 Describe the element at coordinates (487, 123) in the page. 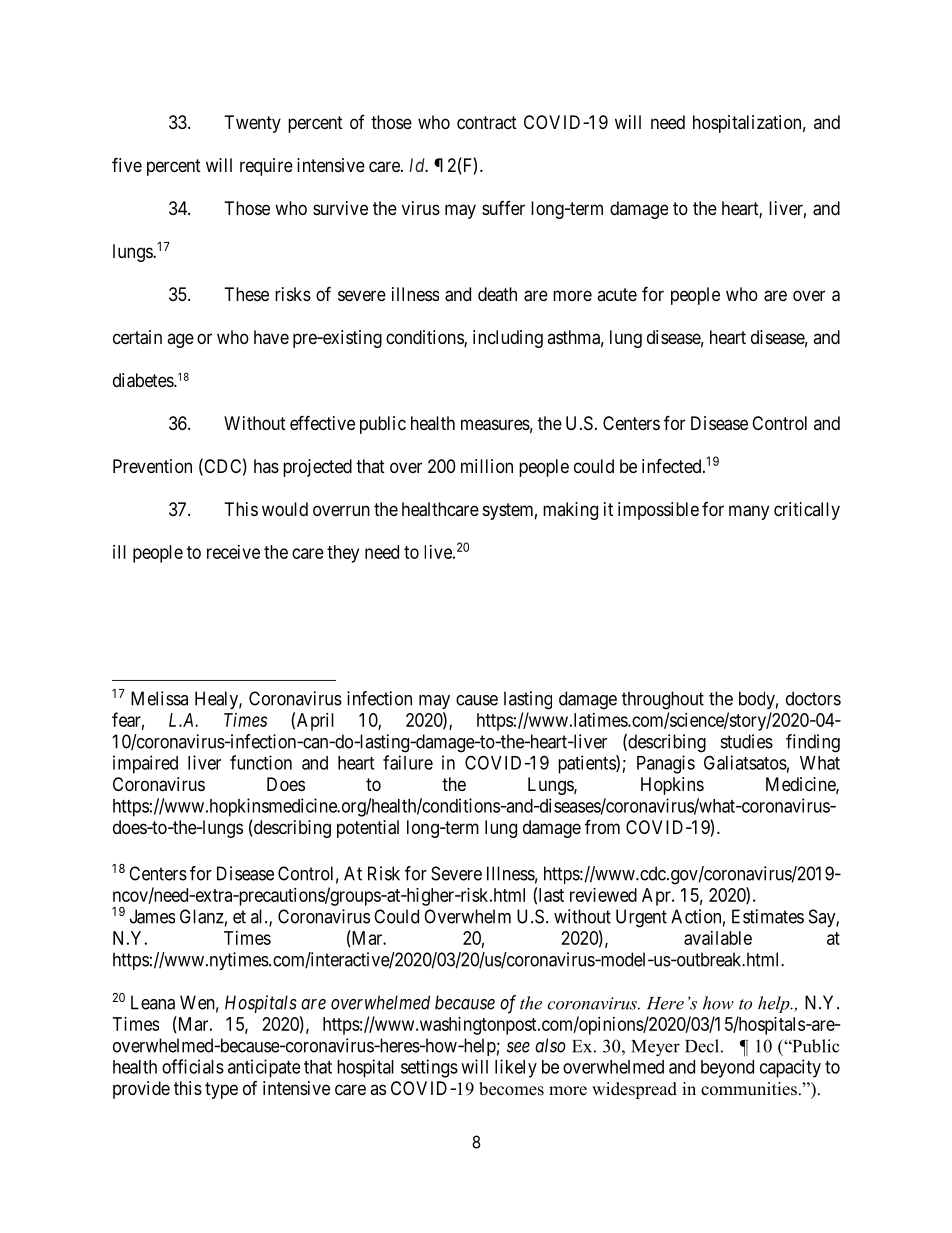

I see `contract` at that location.
